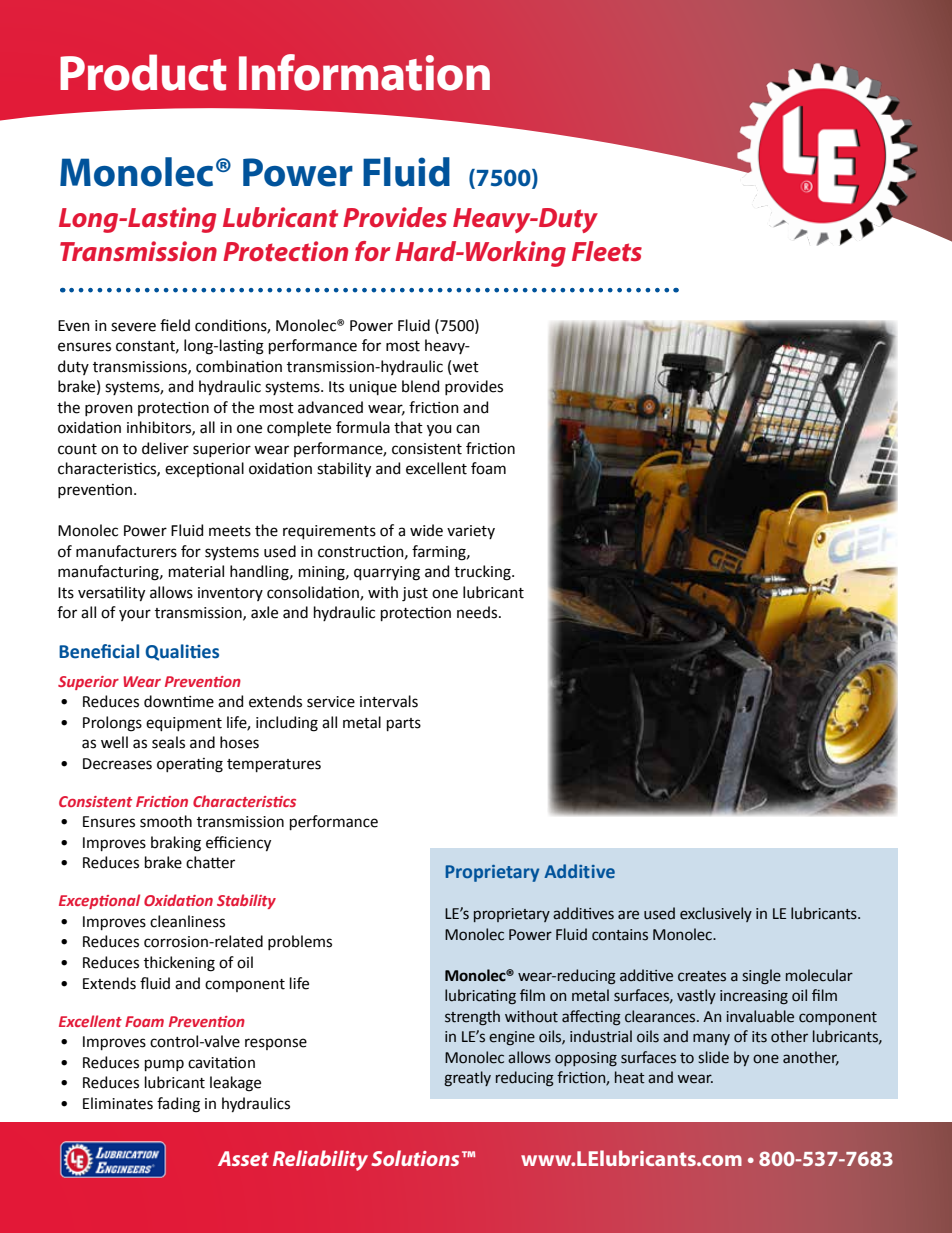 This image has width=952, height=1233. What do you see at coordinates (478, 612) in the image?
I see `needs` at bounding box center [478, 612].
